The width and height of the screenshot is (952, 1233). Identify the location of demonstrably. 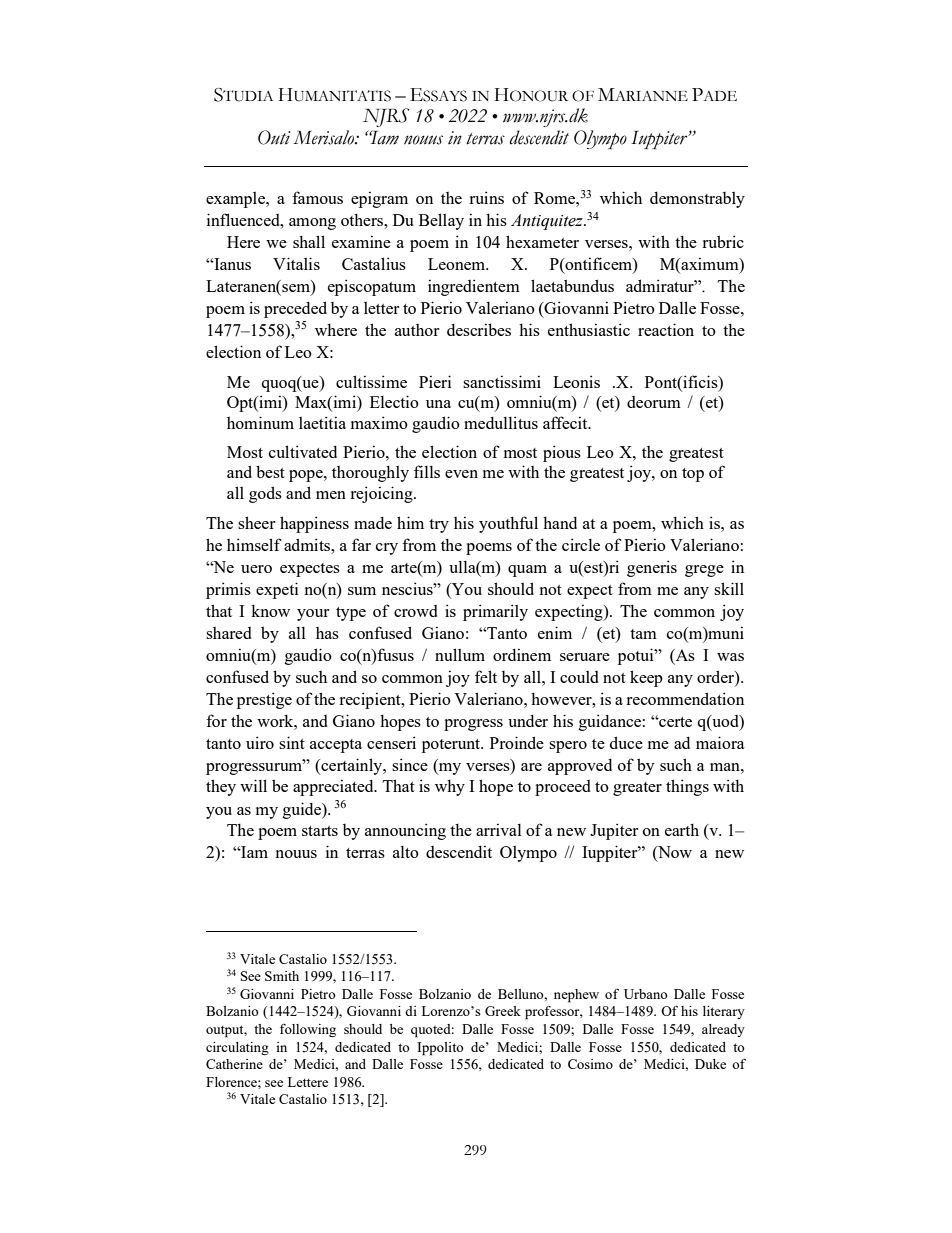
(697, 200).
